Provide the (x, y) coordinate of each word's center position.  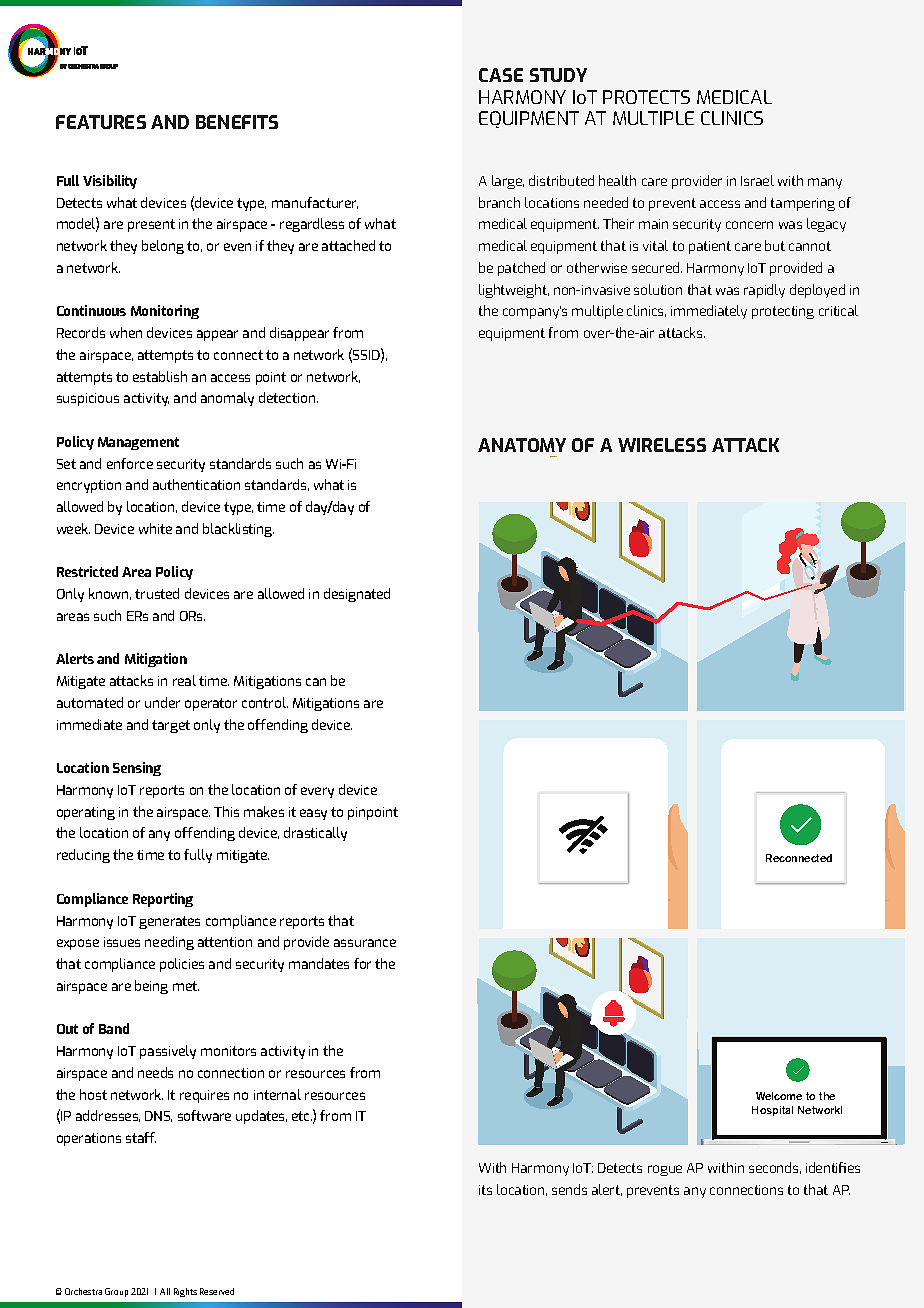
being (151, 987)
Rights (185, 1292)
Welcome (779, 1096)
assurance (365, 943)
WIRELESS (662, 445)
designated (357, 595)
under (162, 702)
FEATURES (101, 122)
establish (160, 376)
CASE (501, 75)
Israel (757, 180)
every (317, 792)
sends (569, 1189)
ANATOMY (522, 445)
